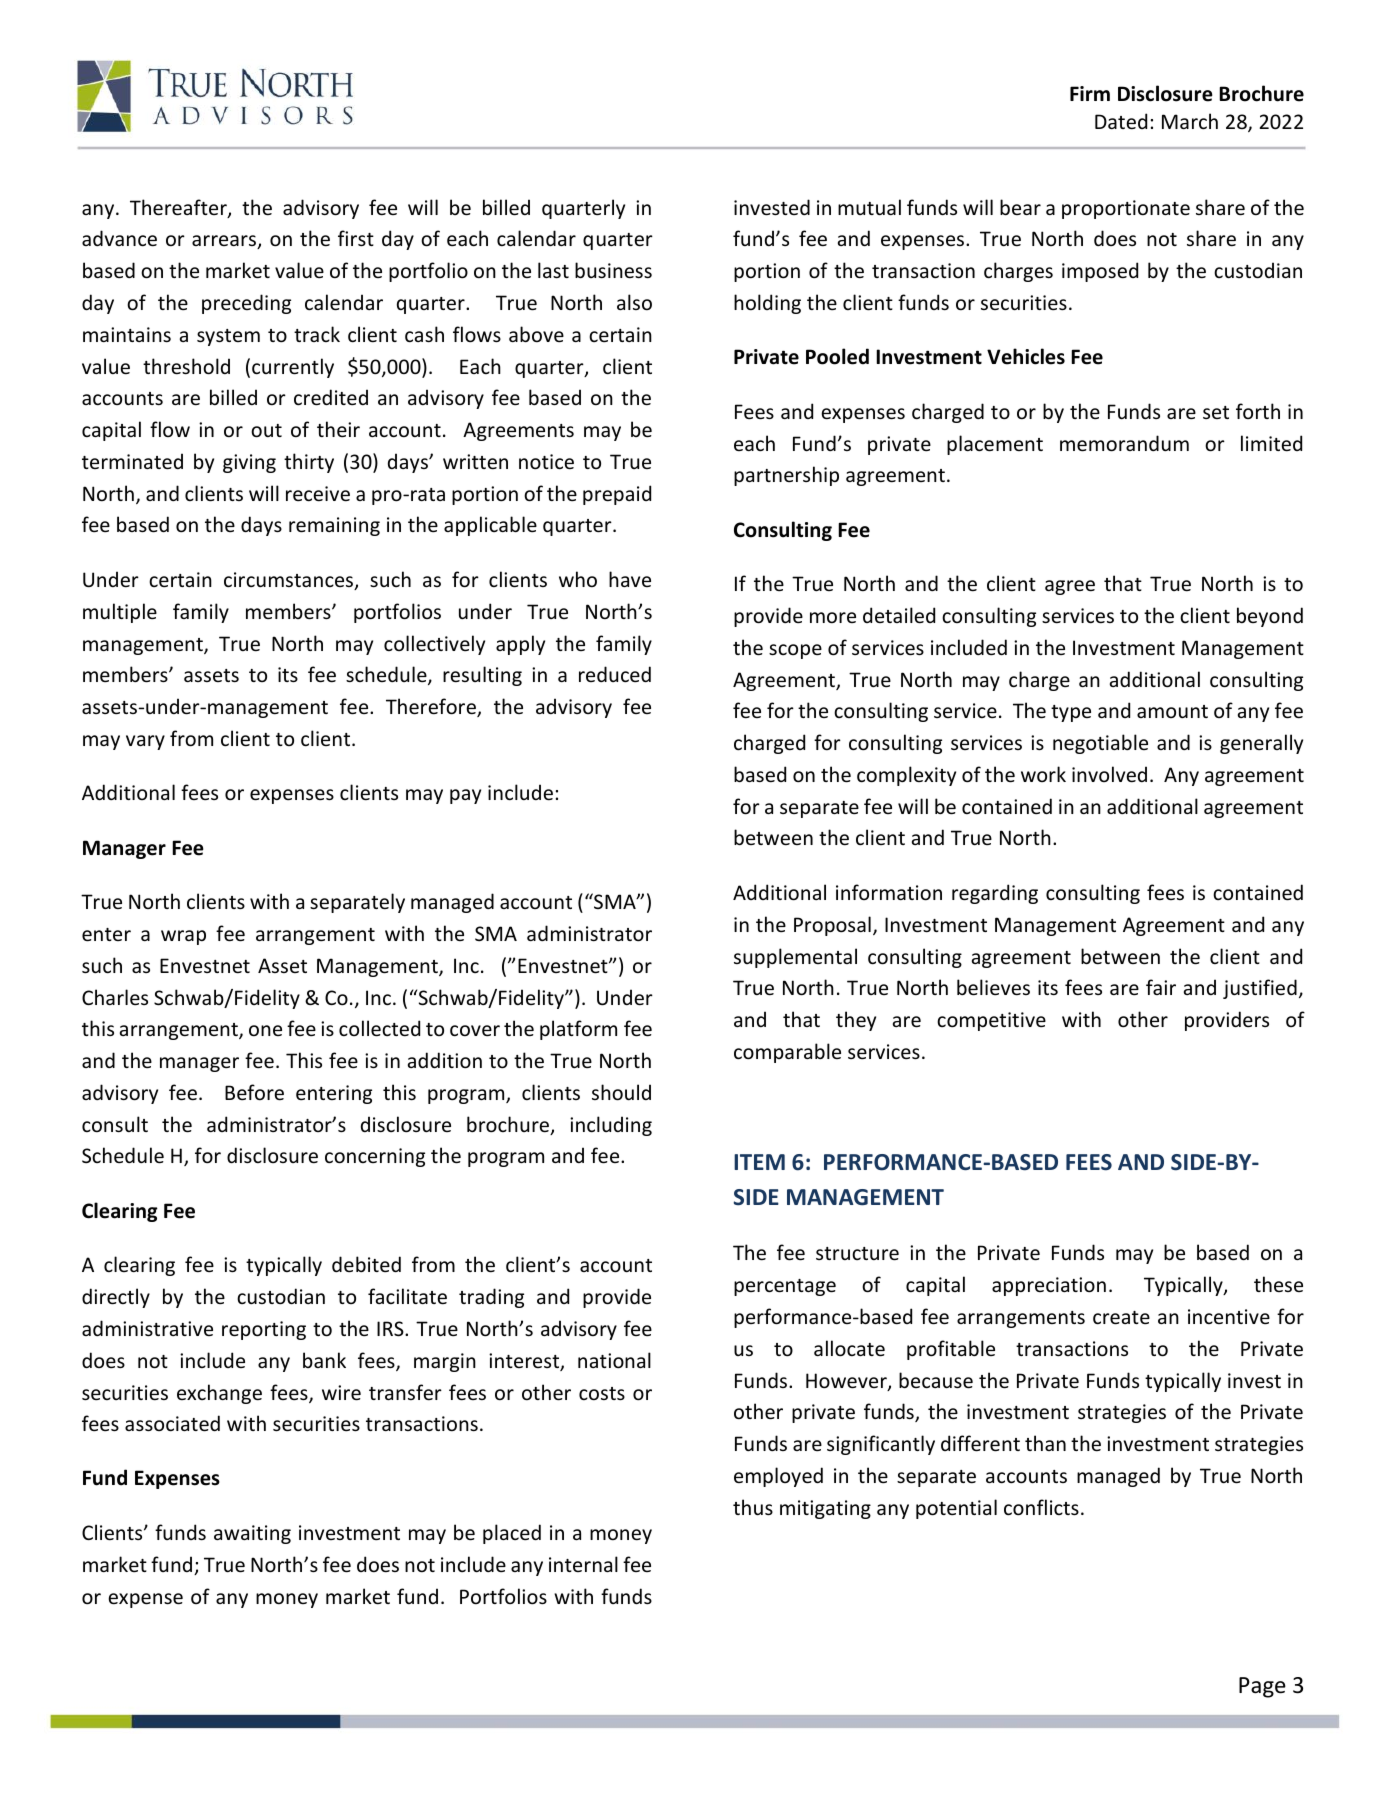  Describe the element at coordinates (1121, 121) in the screenshot. I see `Dated` at that location.
